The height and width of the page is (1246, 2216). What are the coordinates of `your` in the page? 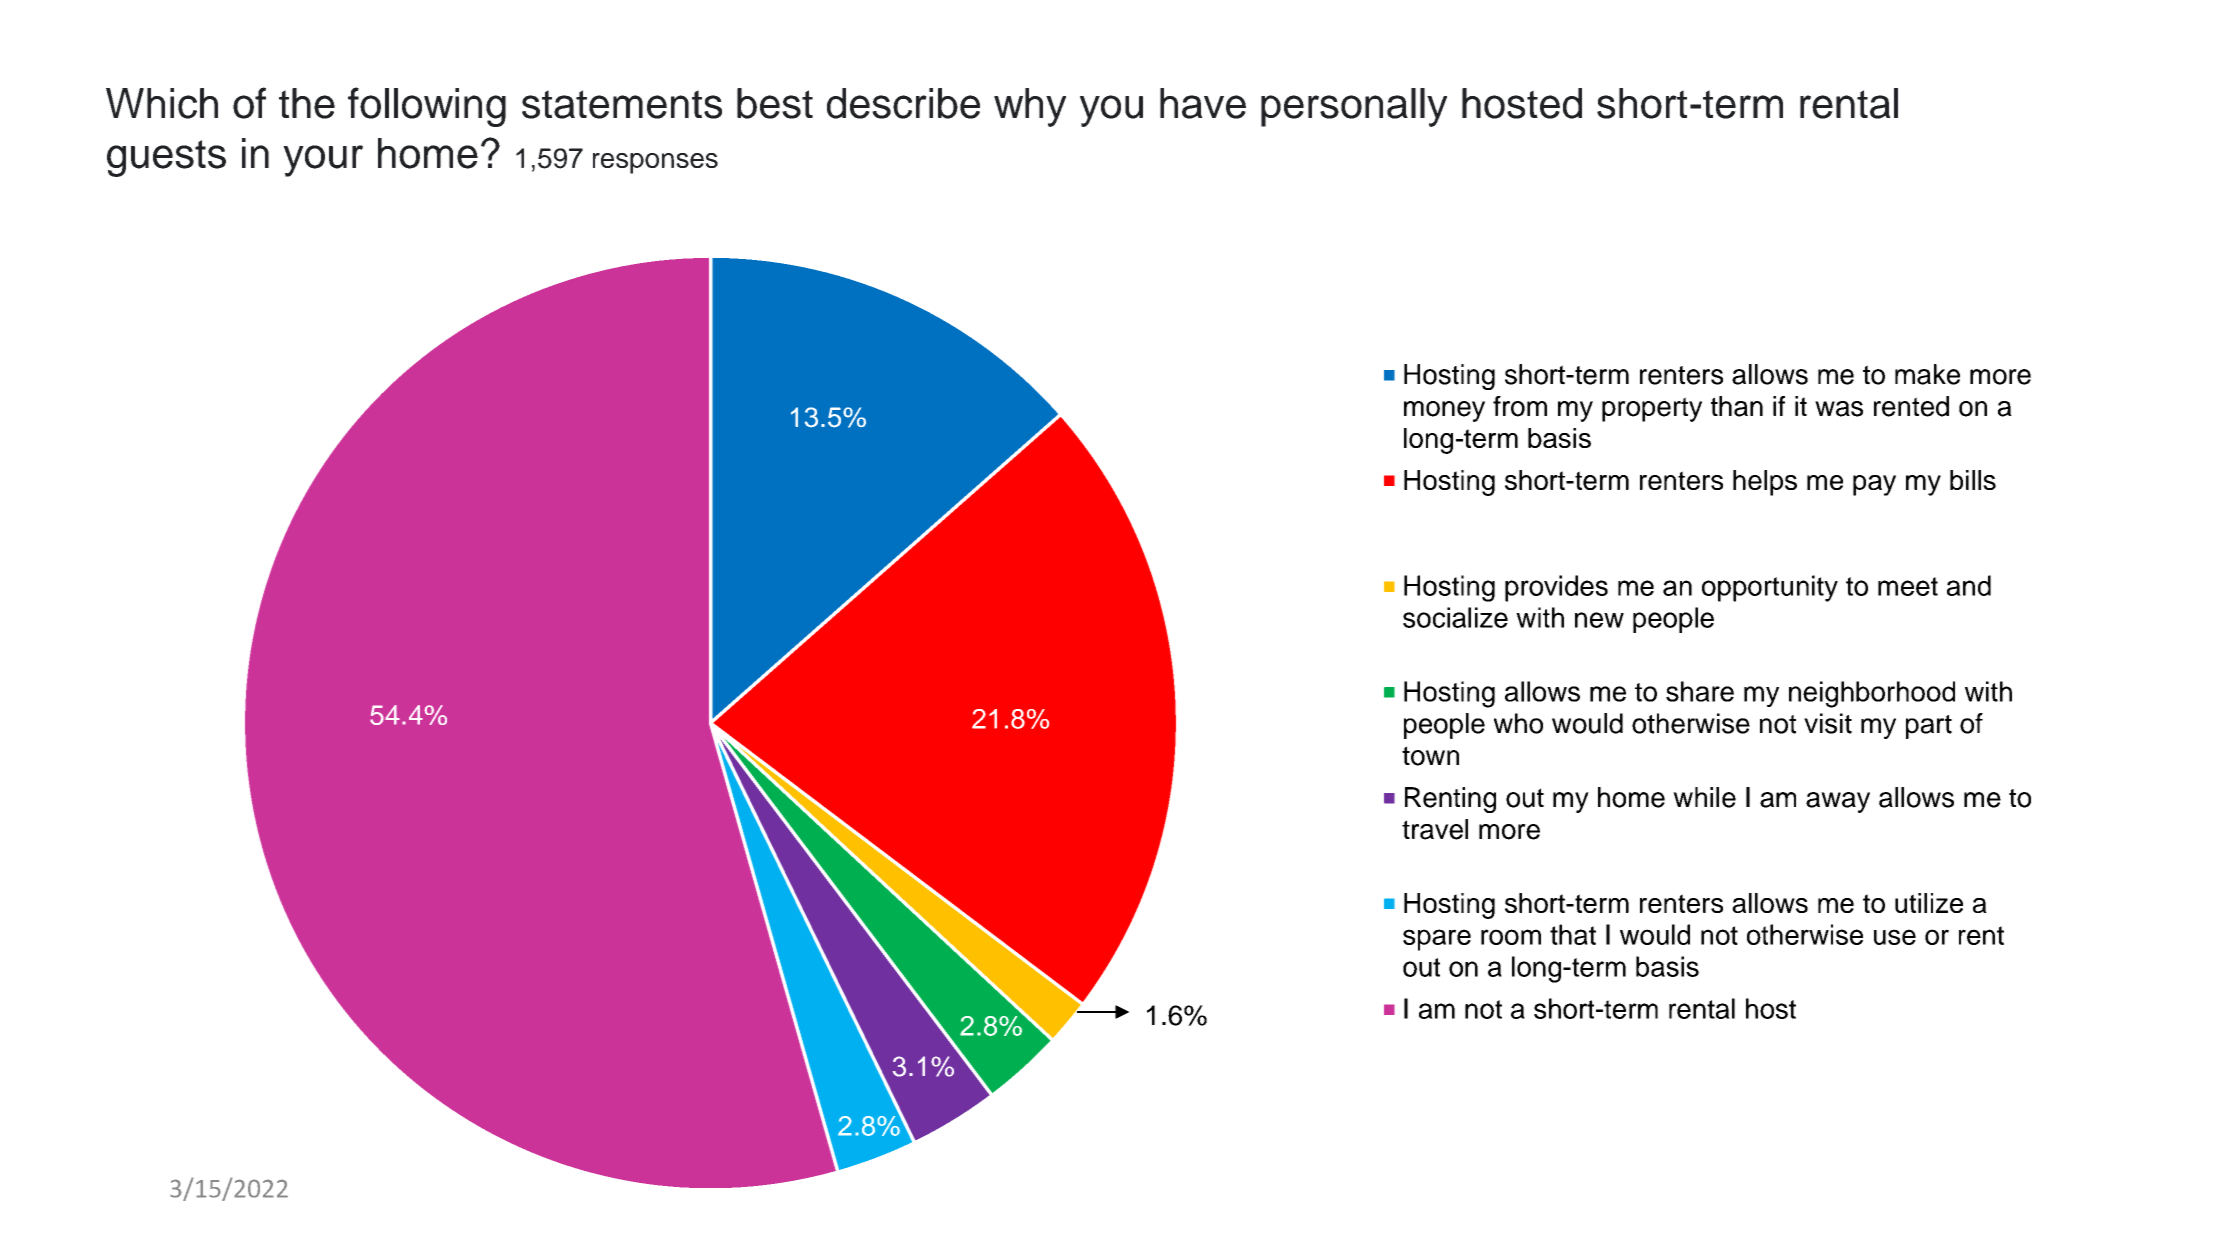 It's located at (323, 161).
